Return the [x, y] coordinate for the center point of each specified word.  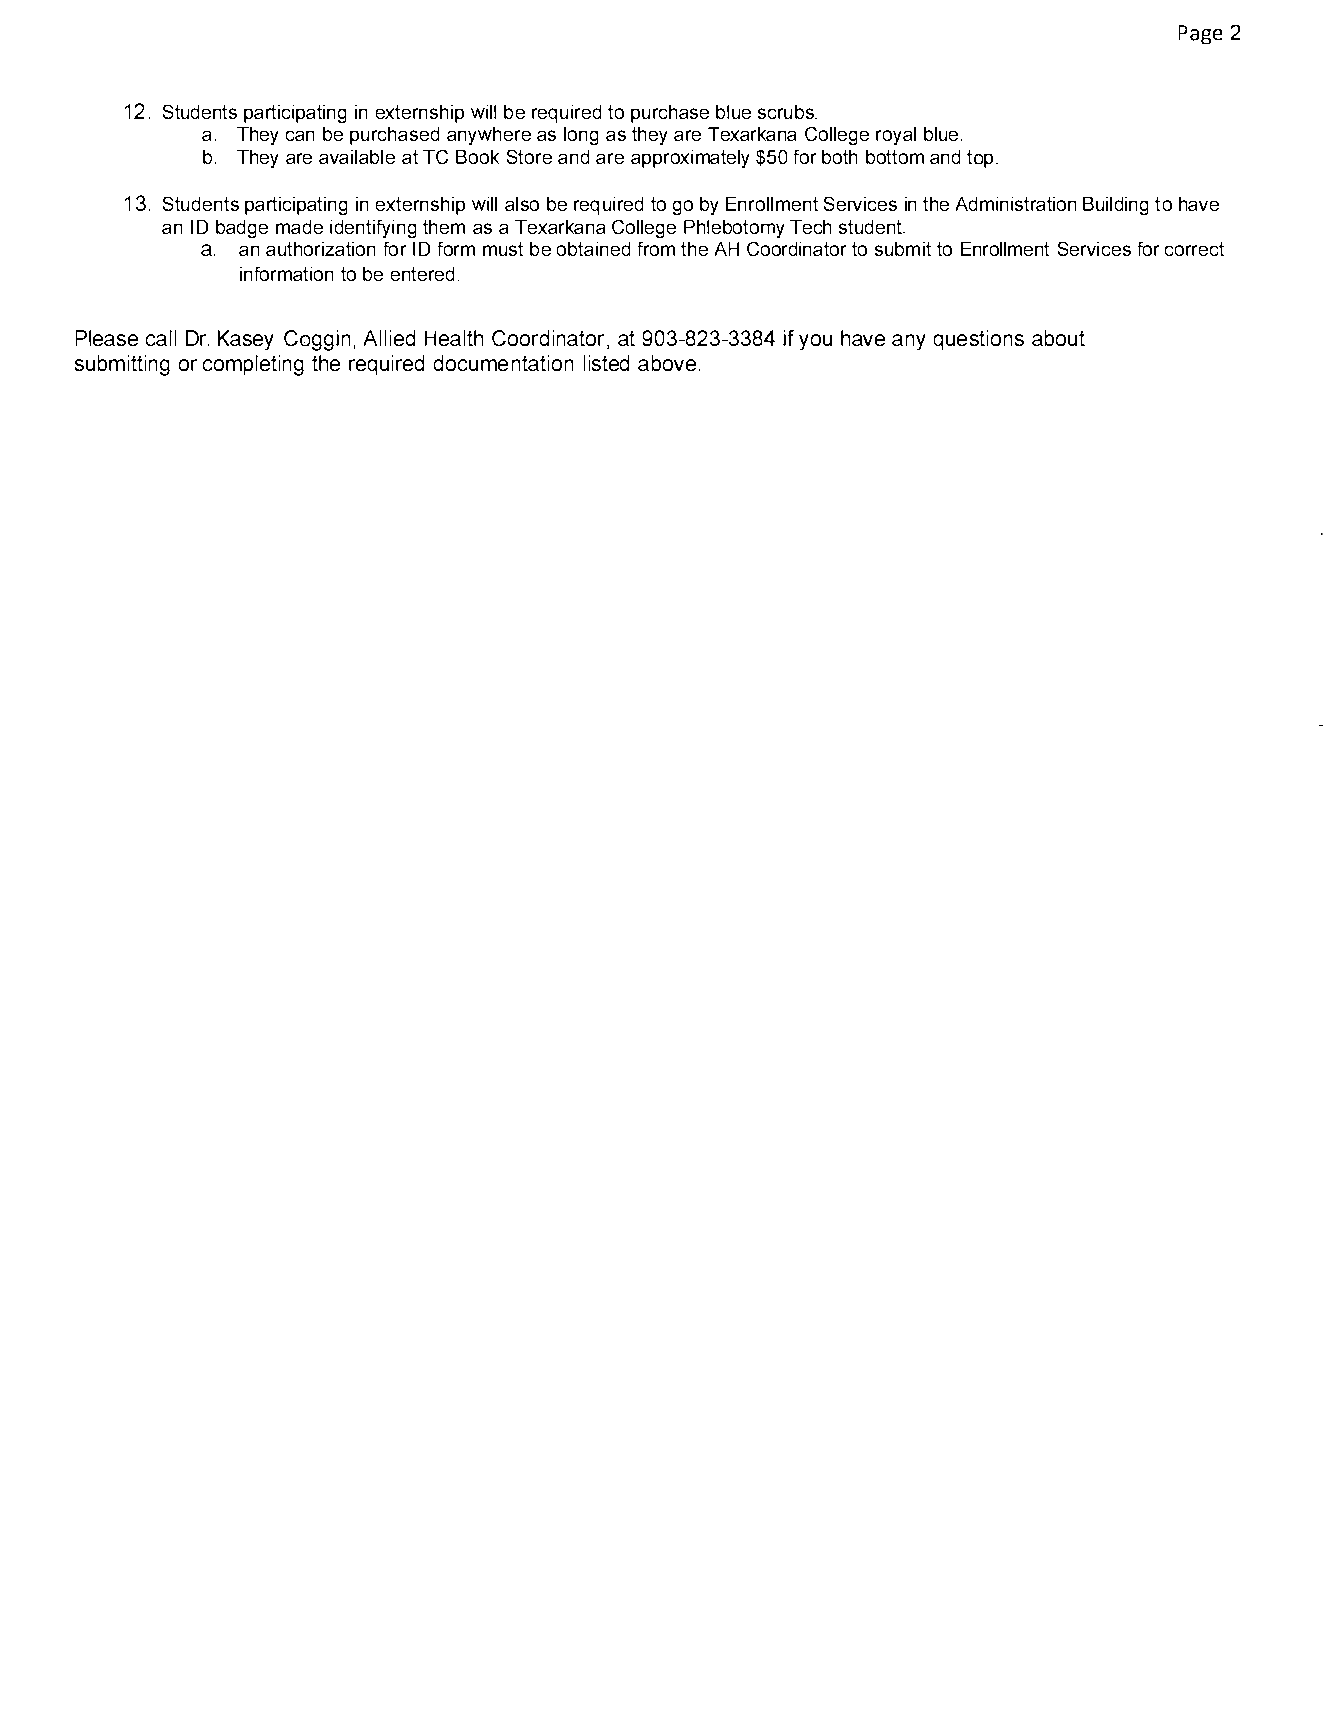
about [1058, 338]
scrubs [787, 112]
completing [253, 365]
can [300, 136]
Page [1200, 34]
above [667, 363]
